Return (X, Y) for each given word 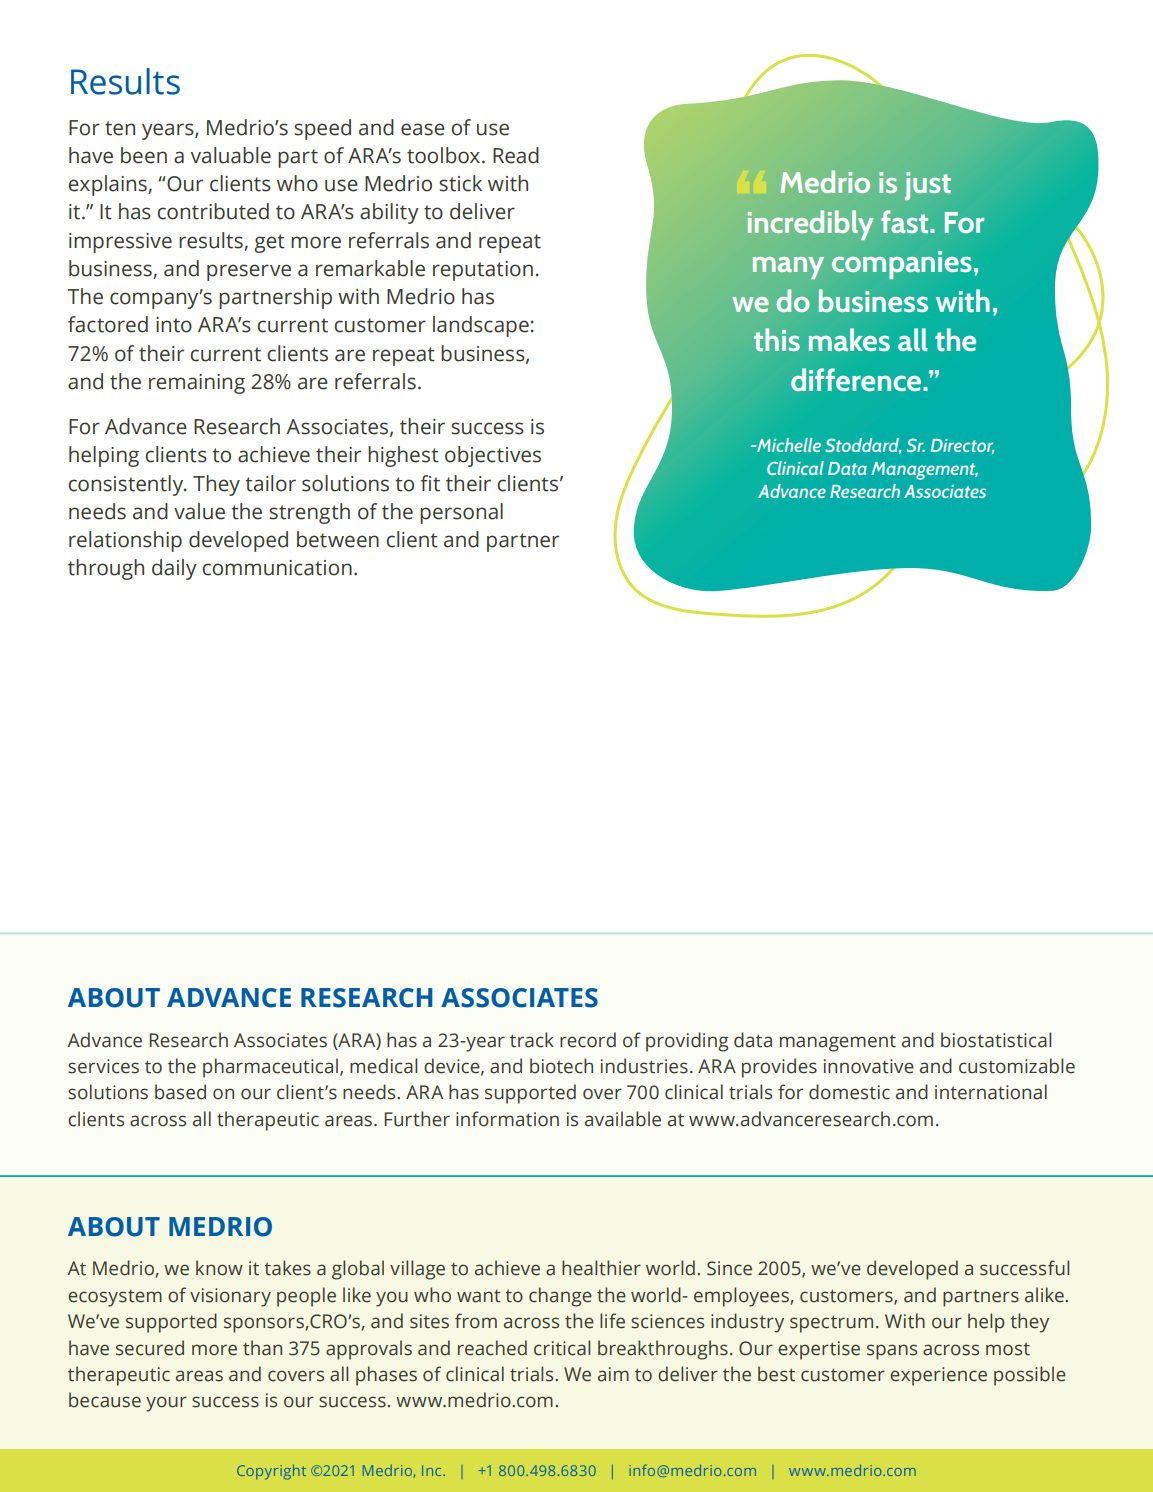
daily (174, 569)
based (180, 1092)
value (199, 511)
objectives (493, 456)
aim (613, 1374)
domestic (849, 1092)
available (623, 1119)
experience (938, 1376)
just (928, 186)
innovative (869, 1066)
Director (963, 446)
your (166, 1404)
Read (516, 155)
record (588, 1040)
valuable (230, 155)
